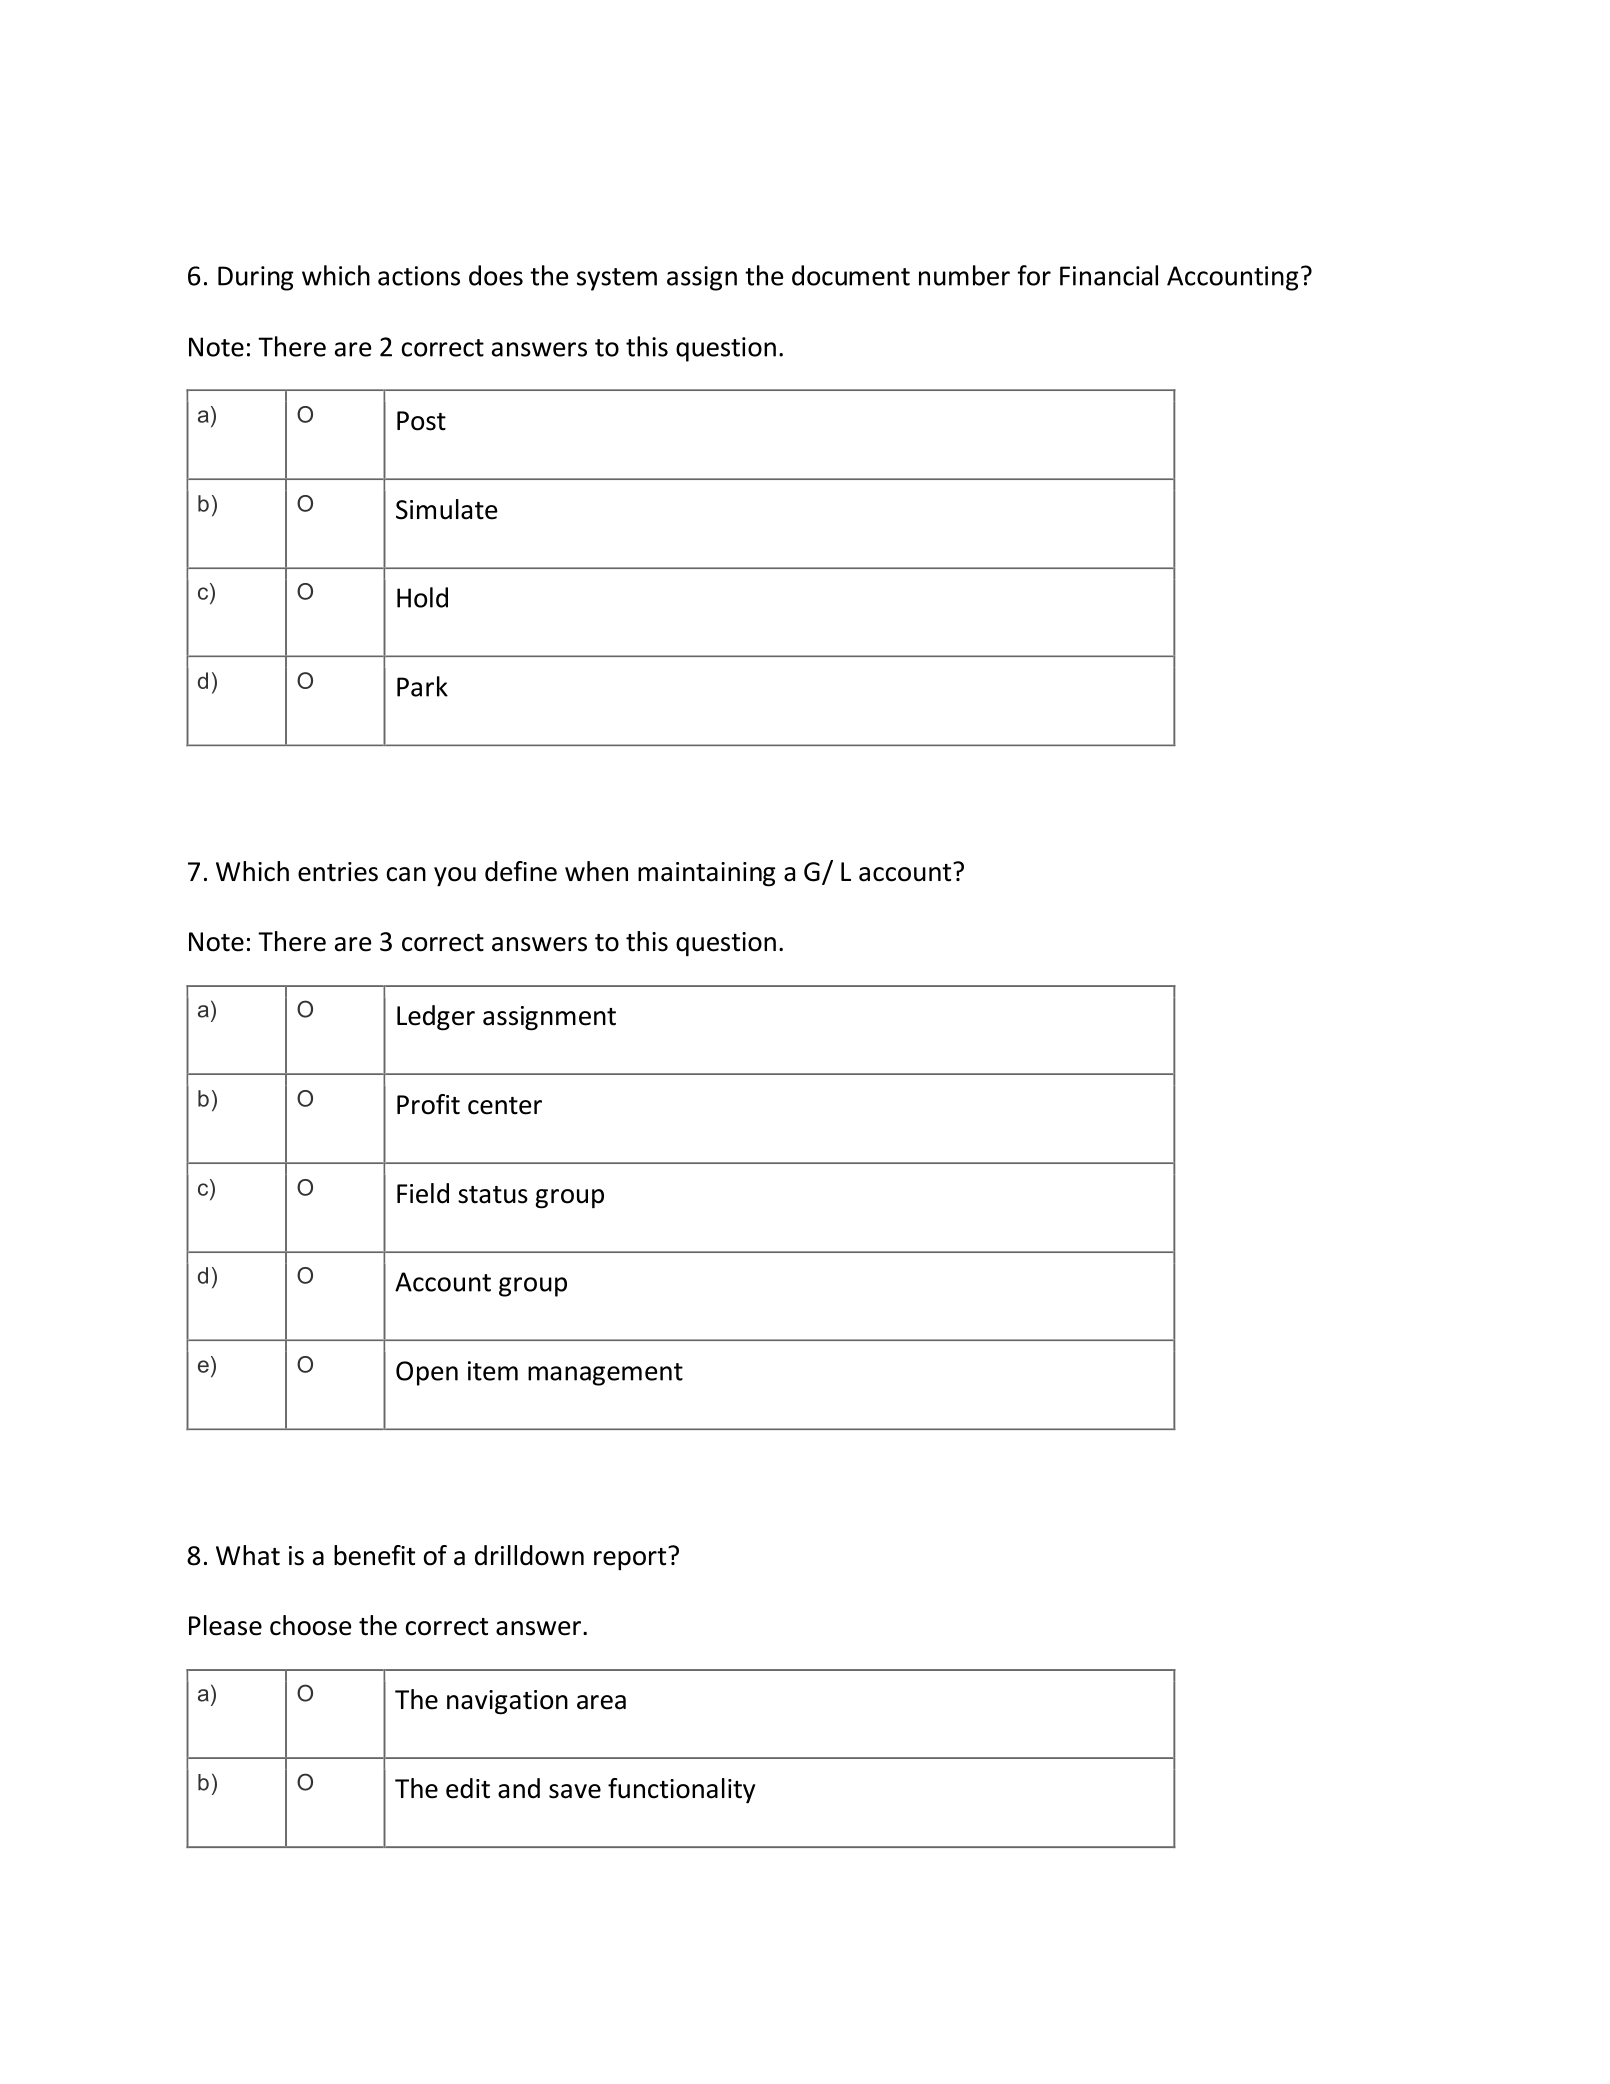  Describe the element at coordinates (422, 597) in the page. I see `Hold` at that location.
